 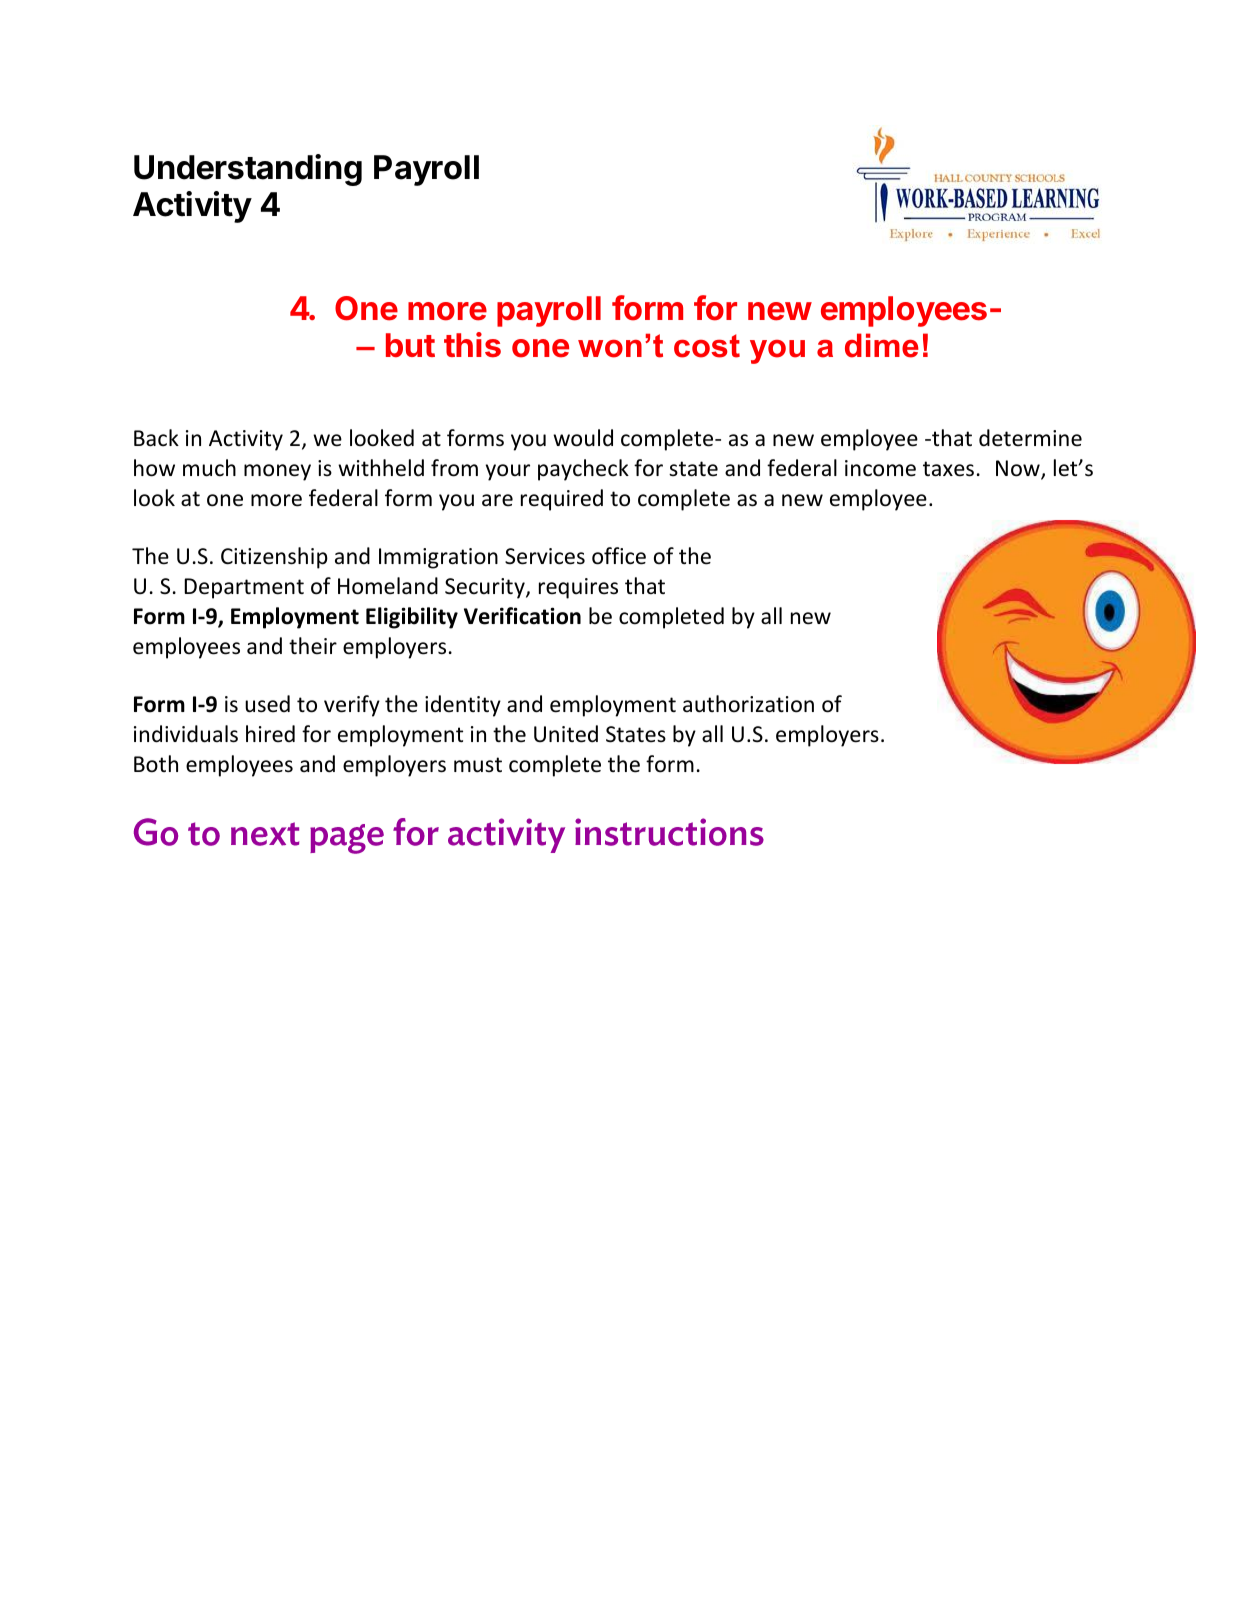 What do you see at coordinates (748, 704) in the image?
I see `authorization` at bounding box center [748, 704].
